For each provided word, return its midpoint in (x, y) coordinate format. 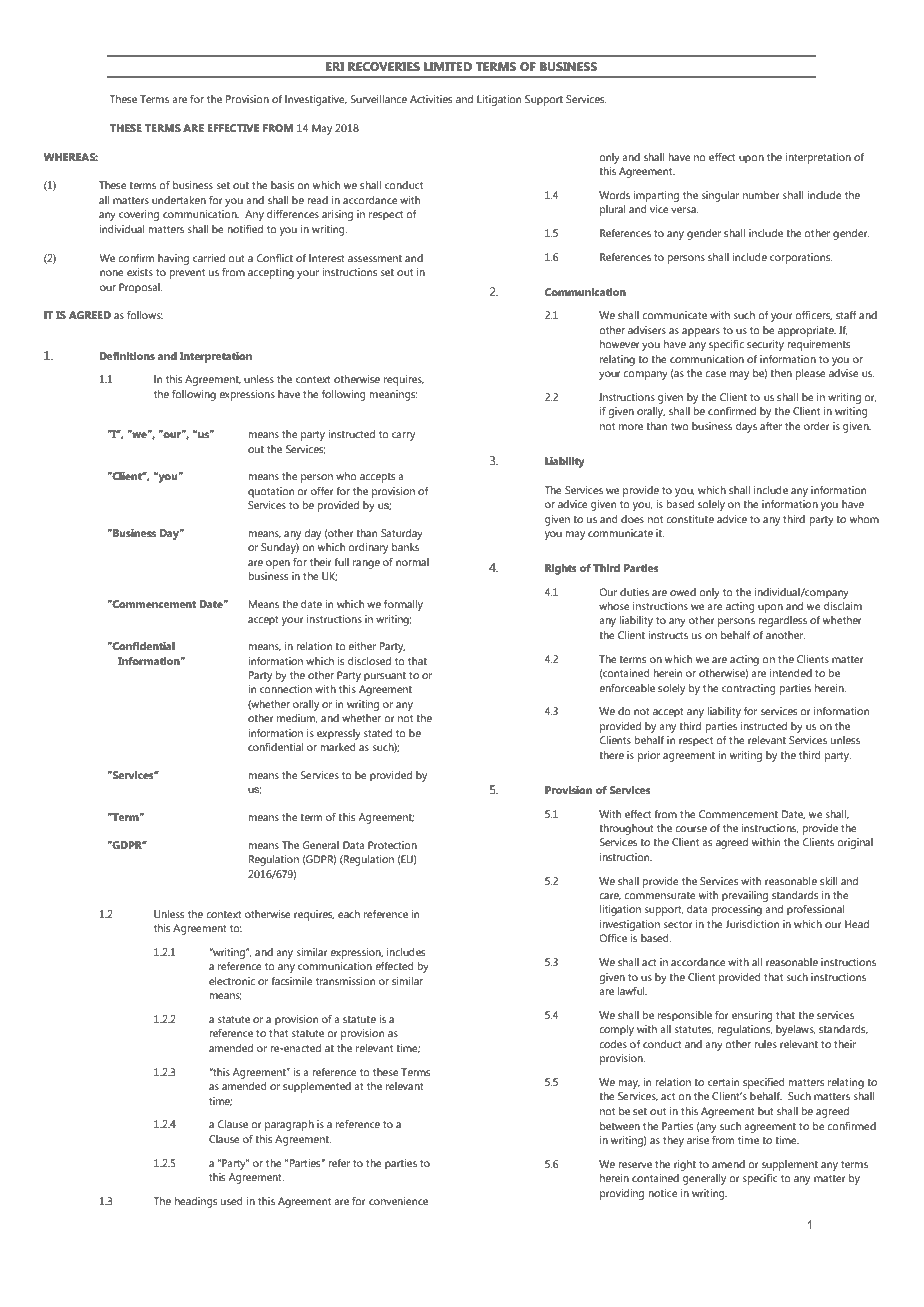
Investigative (316, 100)
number (761, 195)
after (771, 426)
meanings (393, 395)
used (232, 1201)
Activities (431, 99)
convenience (398, 1201)
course (691, 829)
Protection (392, 845)
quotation (271, 492)
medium (297, 718)
